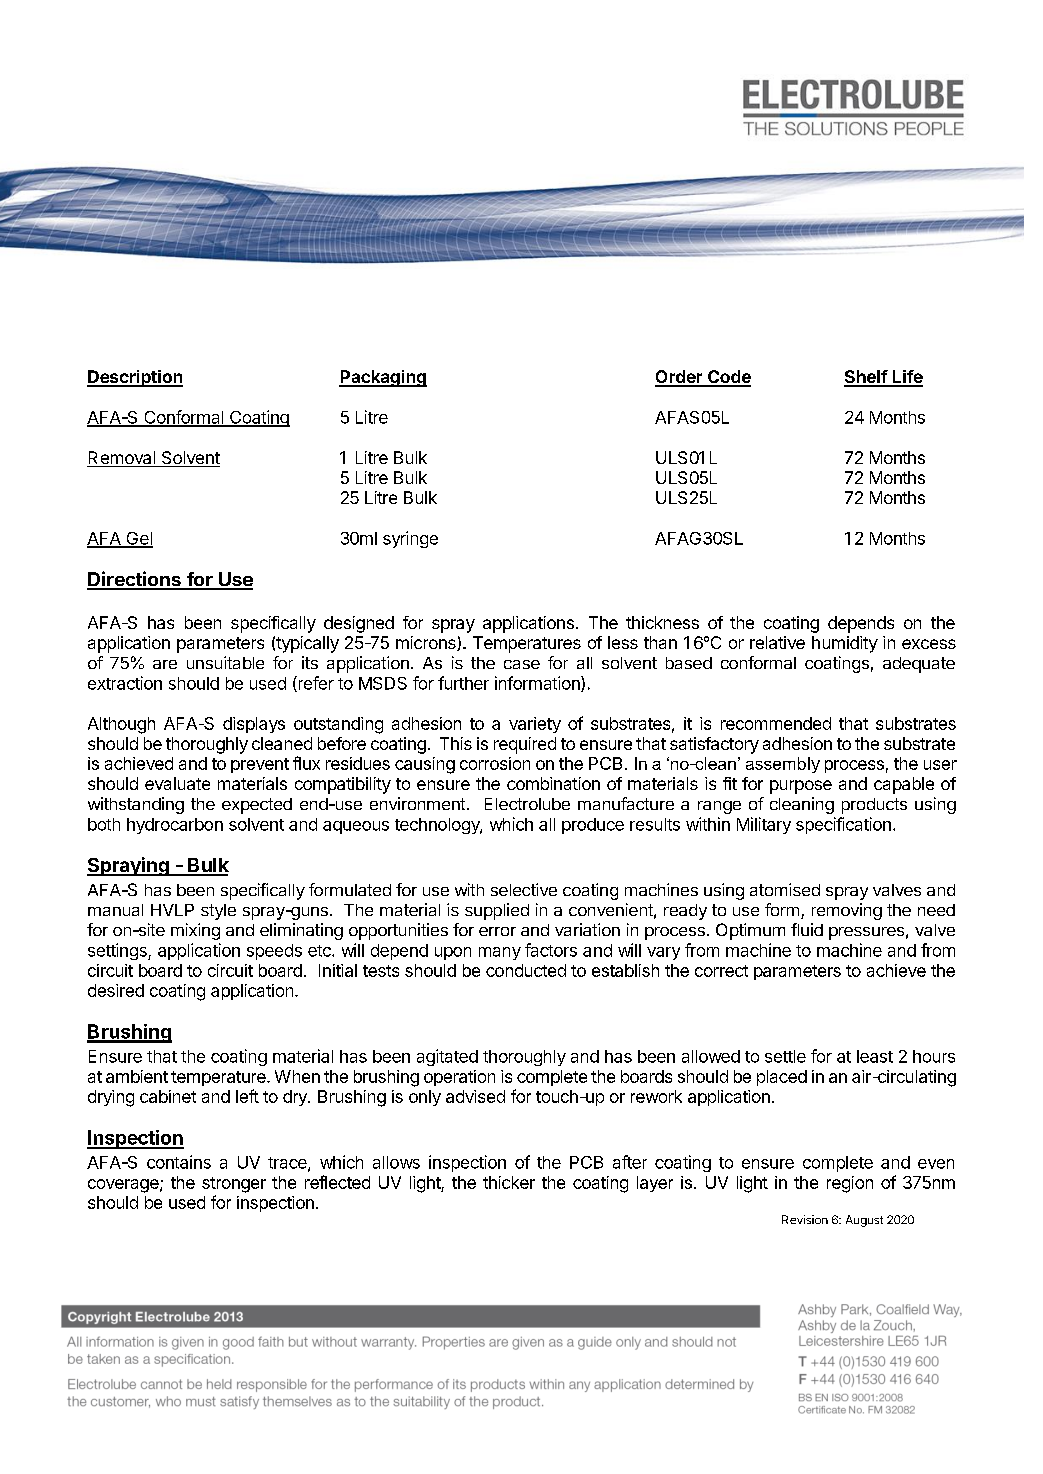 The image size is (1043, 1474). Describe the element at coordinates (866, 378) in the screenshot. I see `Shelf` at that location.
